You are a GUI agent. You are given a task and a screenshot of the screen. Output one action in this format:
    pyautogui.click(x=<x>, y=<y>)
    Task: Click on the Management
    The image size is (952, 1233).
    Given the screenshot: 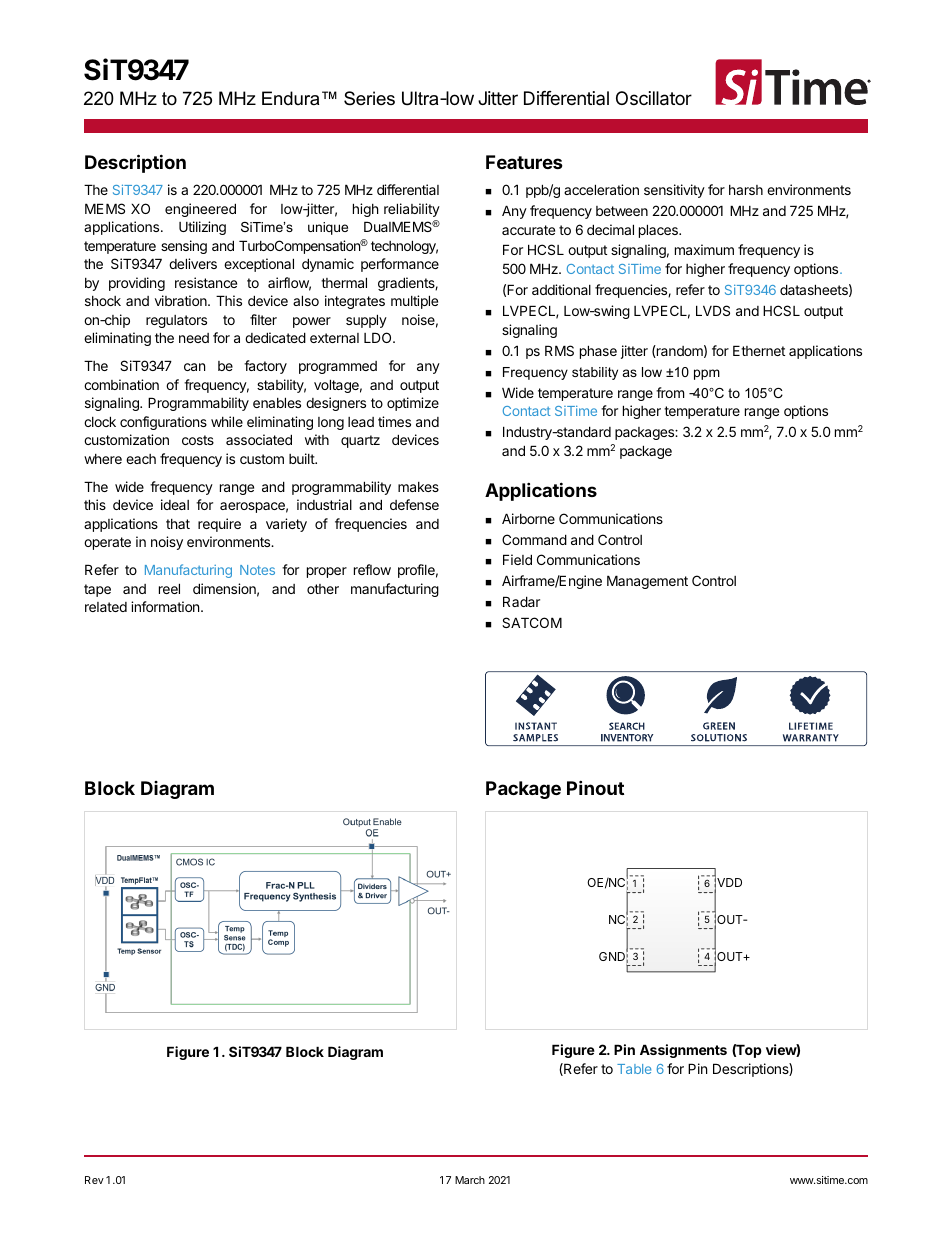 What is the action you would take?
    pyautogui.click(x=647, y=582)
